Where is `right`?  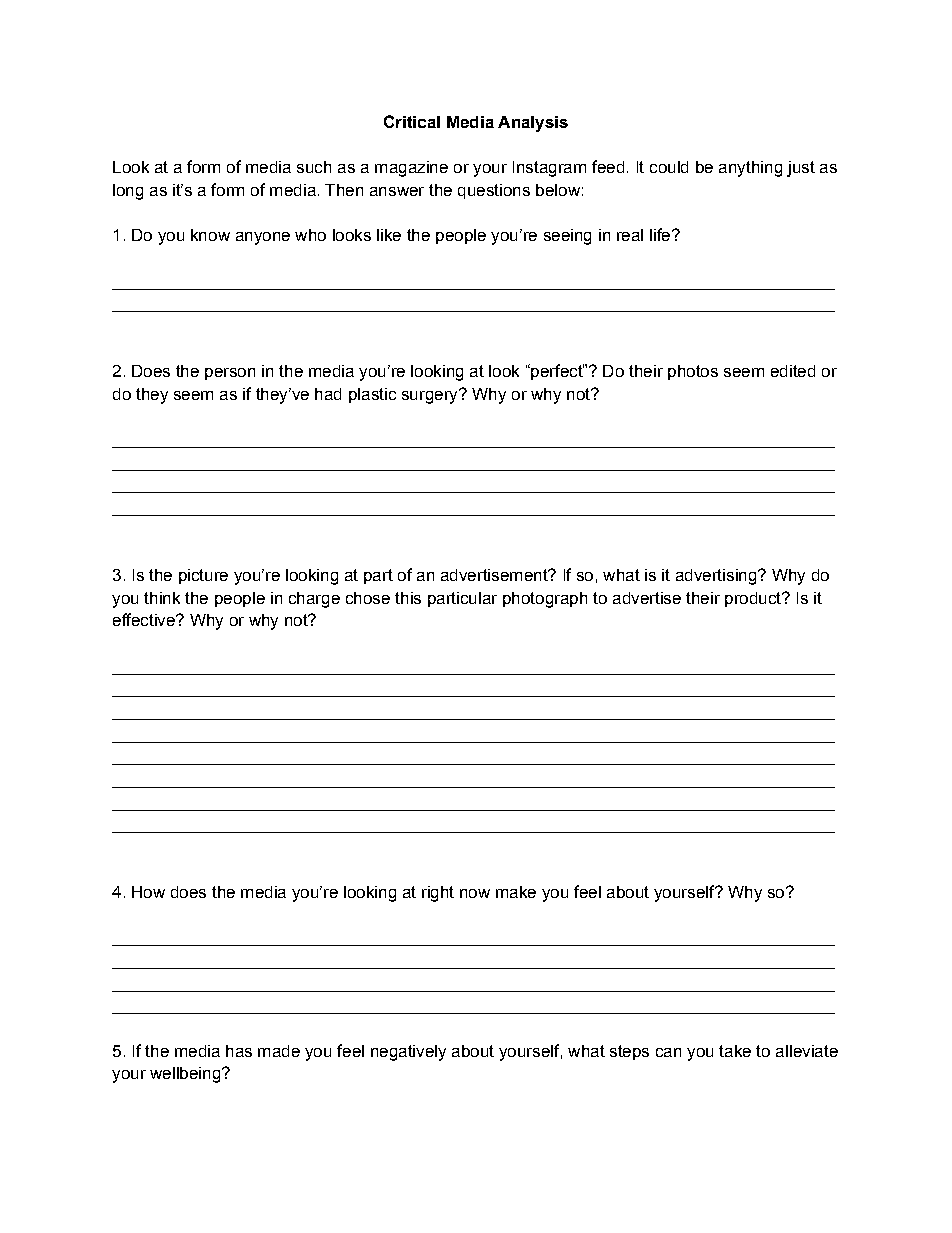
right is located at coordinates (438, 894).
